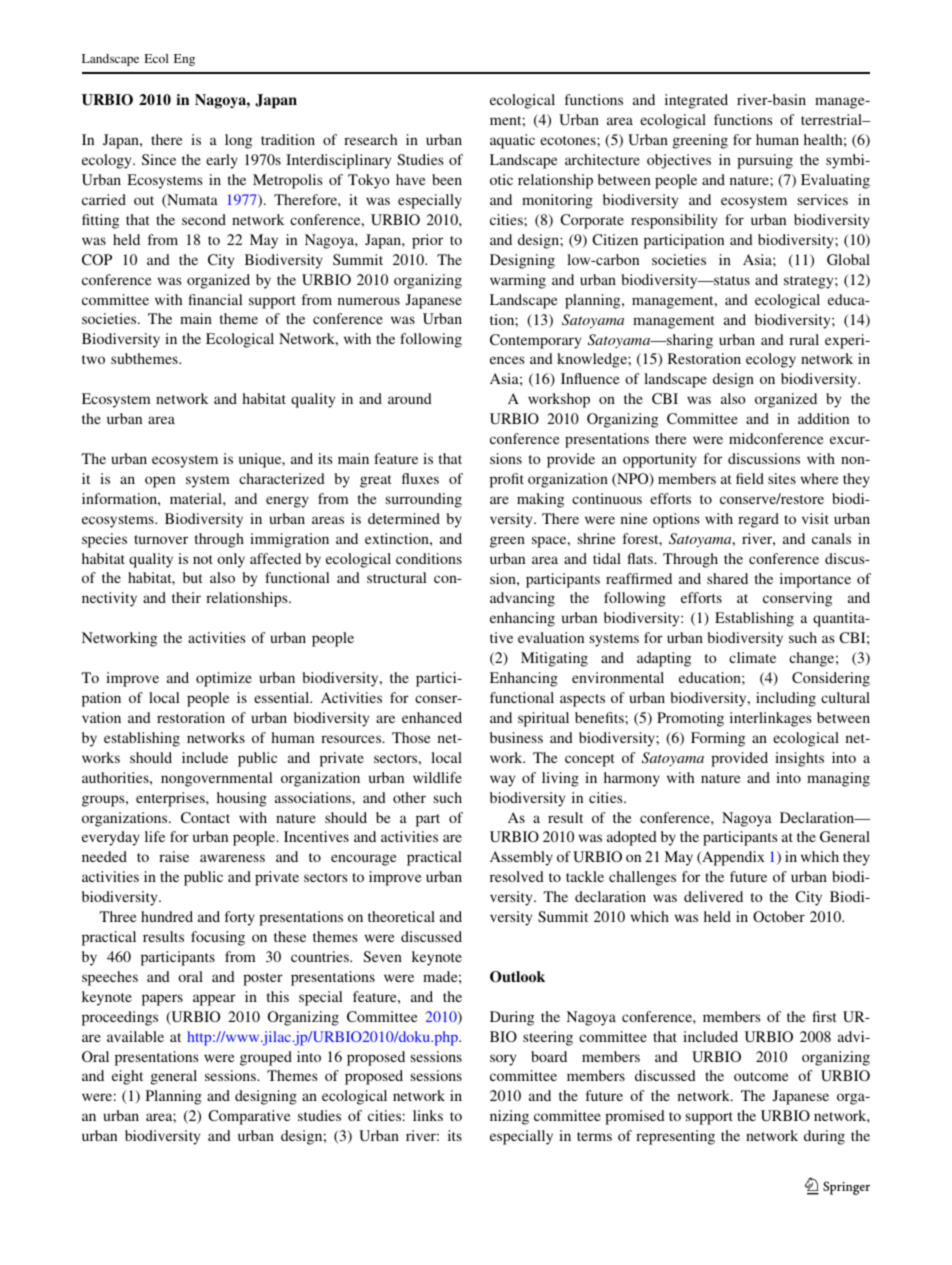 Image resolution: width=952 pixels, height=1265 pixels. Describe the element at coordinates (522, 599) in the screenshot. I see `advancing` at that location.
